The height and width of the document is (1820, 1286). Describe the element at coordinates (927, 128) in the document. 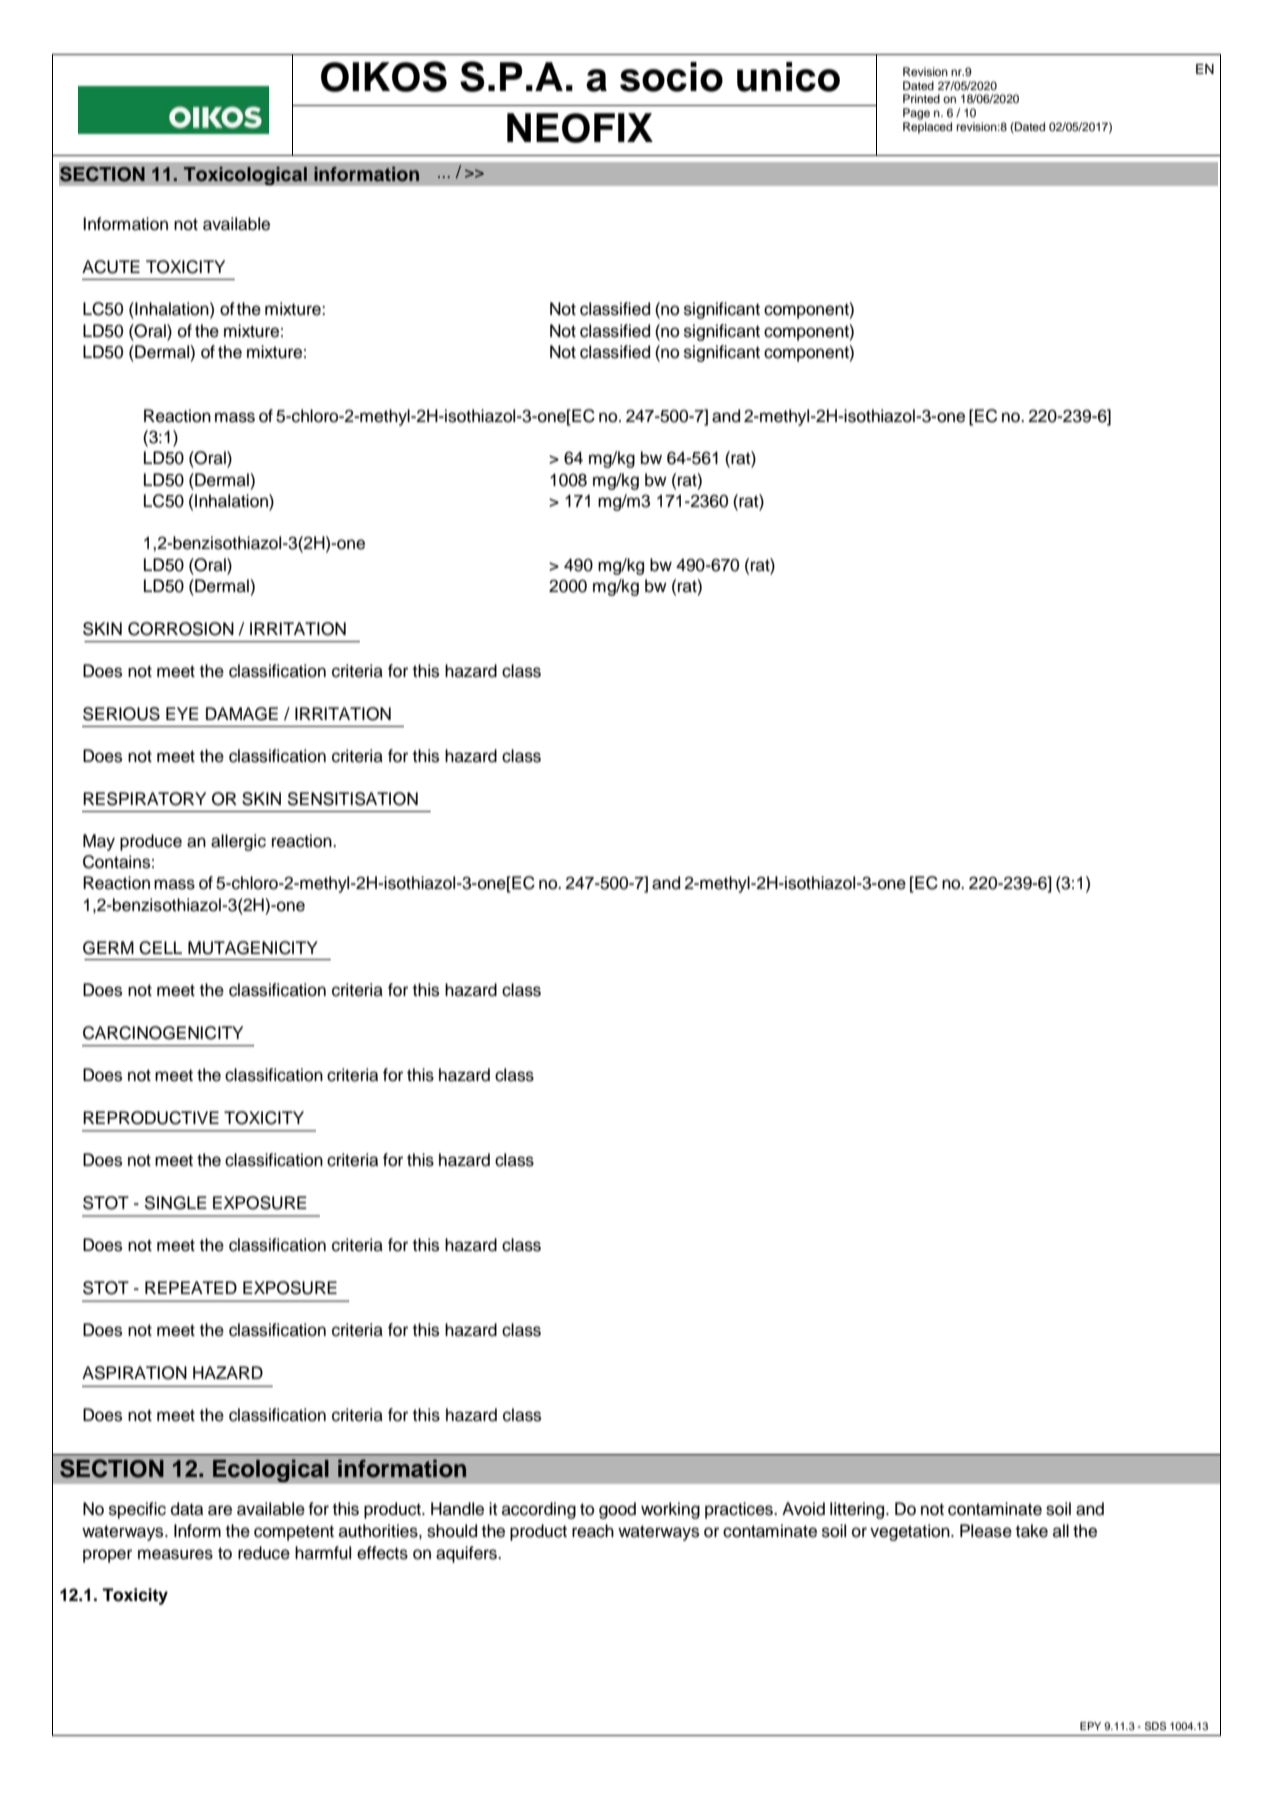

I see `Replaced` at that location.
